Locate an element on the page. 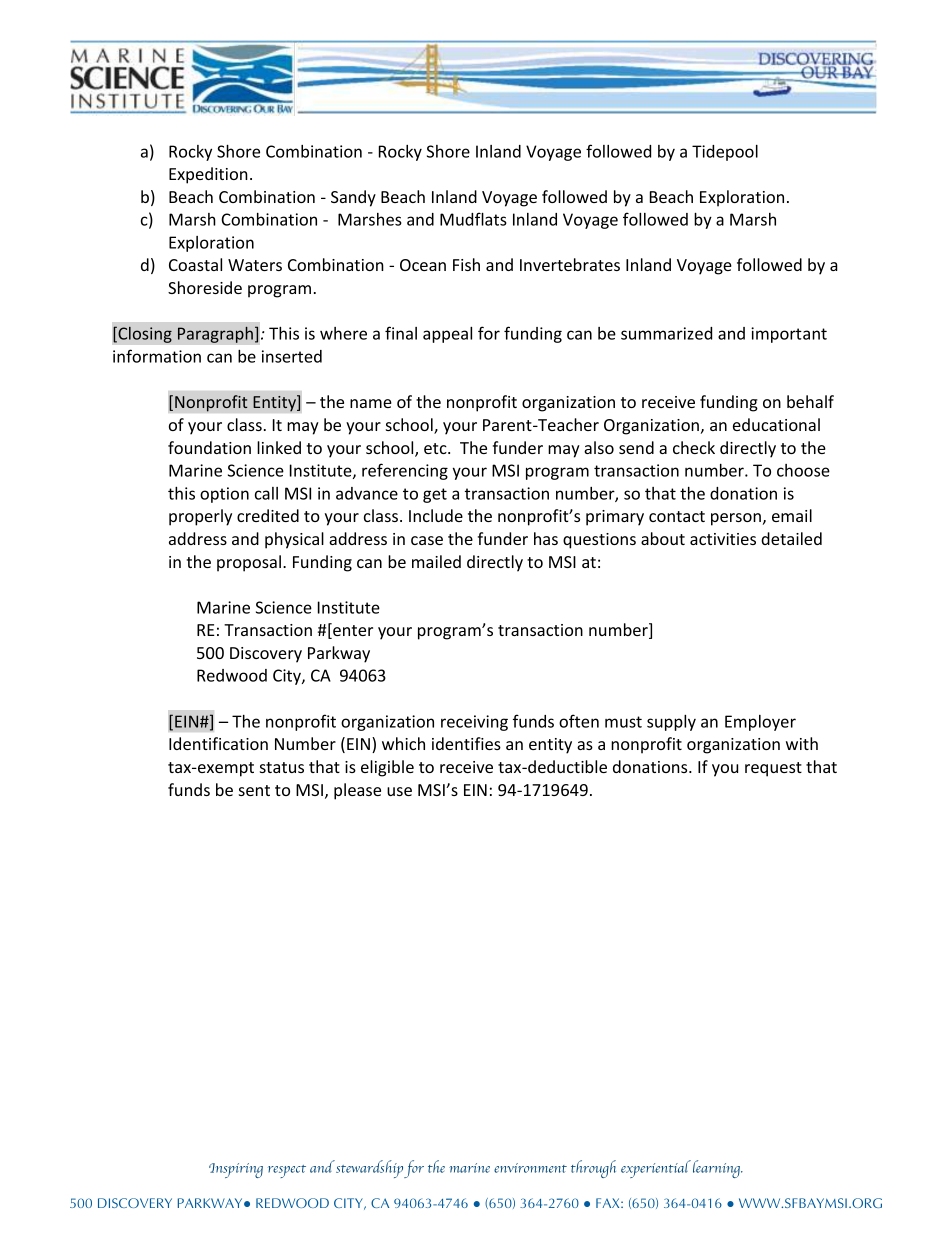 Image resolution: width=952 pixels, height=1233 pixels. important is located at coordinates (789, 335).
